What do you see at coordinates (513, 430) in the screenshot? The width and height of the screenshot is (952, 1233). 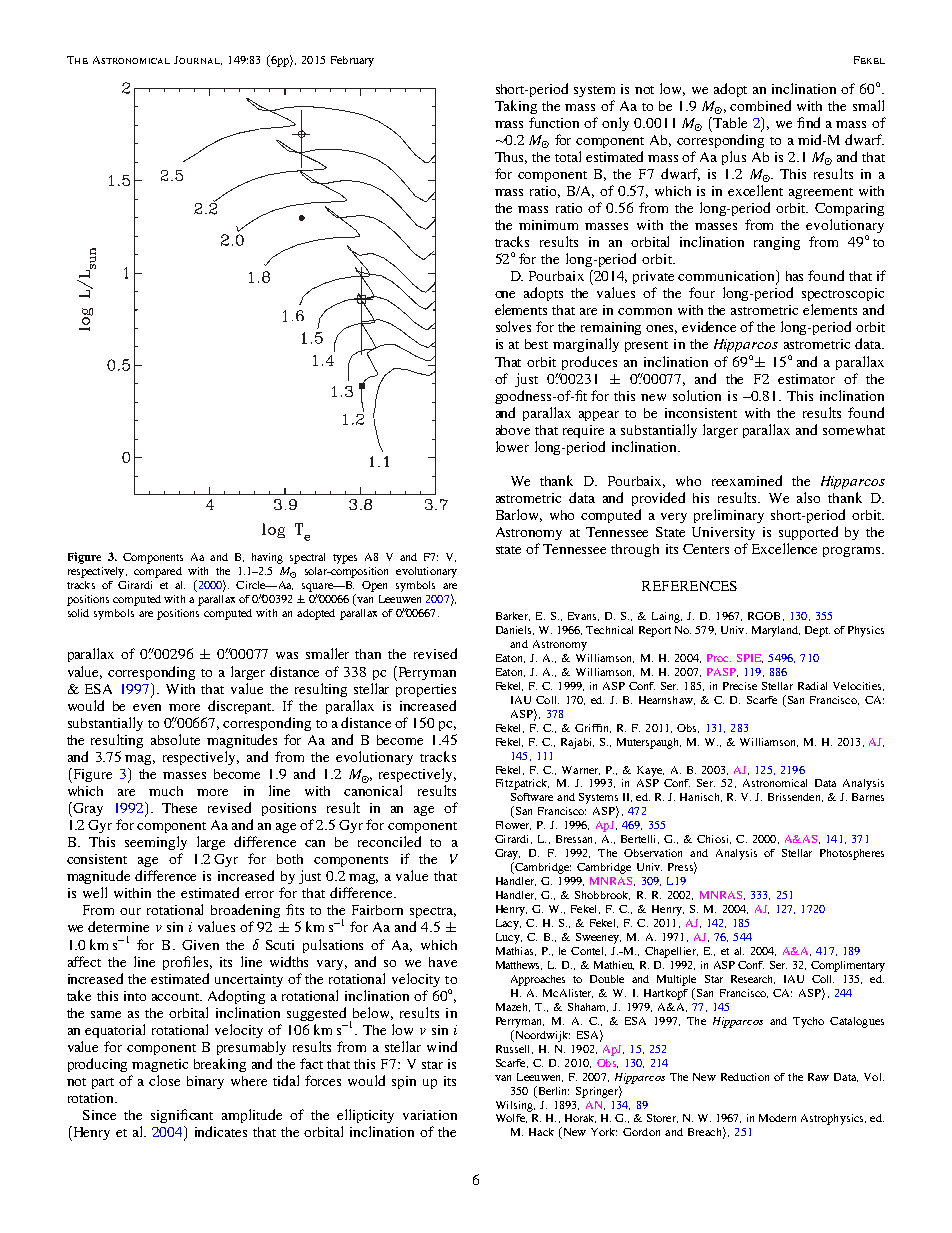 I see `above` at bounding box center [513, 430].
